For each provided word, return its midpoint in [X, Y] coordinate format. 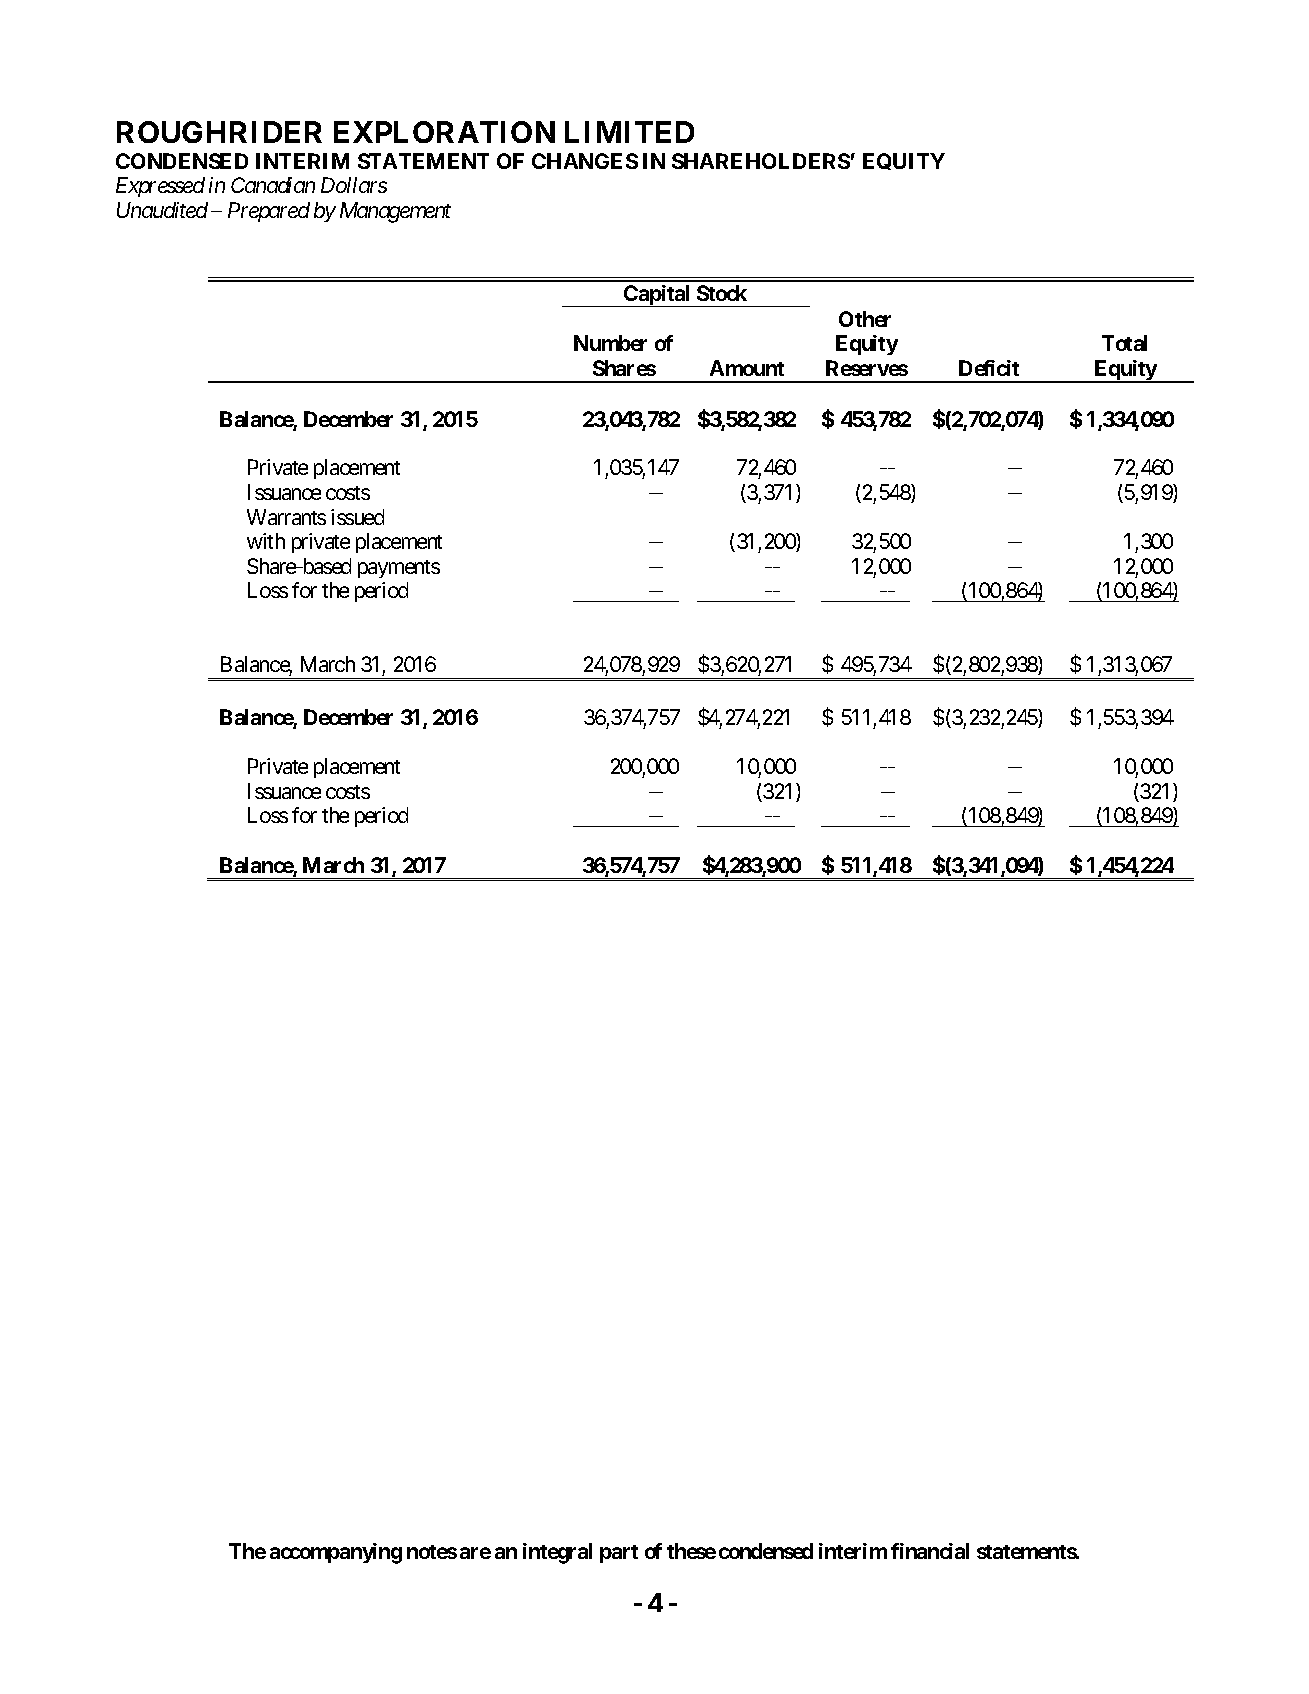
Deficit [989, 368]
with [266, 541]
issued [357, 517]
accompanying [336, 1553]
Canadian [273, 185]
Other [865, 319]
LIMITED [629, 132]
